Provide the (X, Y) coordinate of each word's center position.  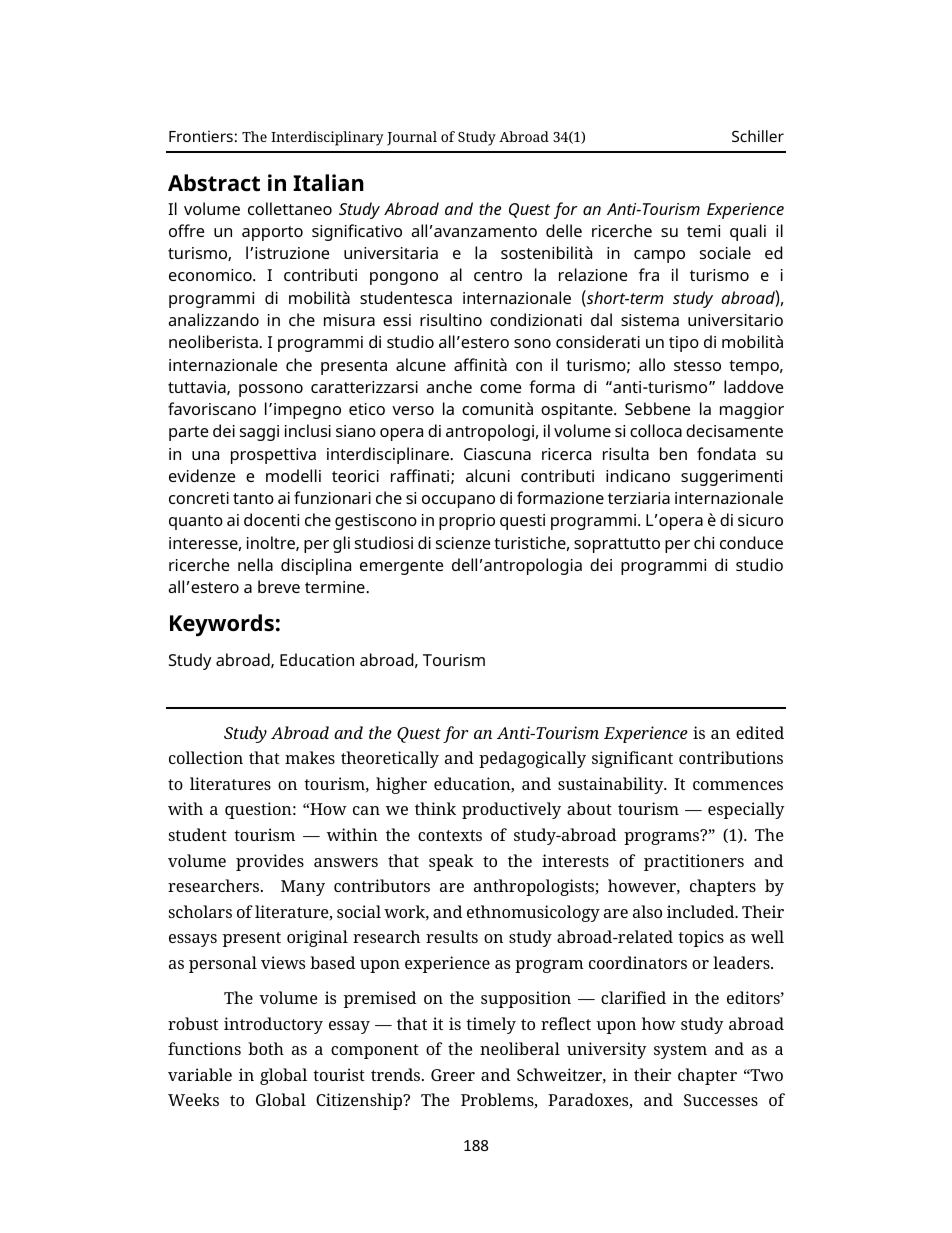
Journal (412, 138)
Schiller (758, 136)
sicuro (760, 520)
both (266, 1048)
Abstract (214, 183)
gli (341, 544)
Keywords (222, 625)
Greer (453, 1075)
